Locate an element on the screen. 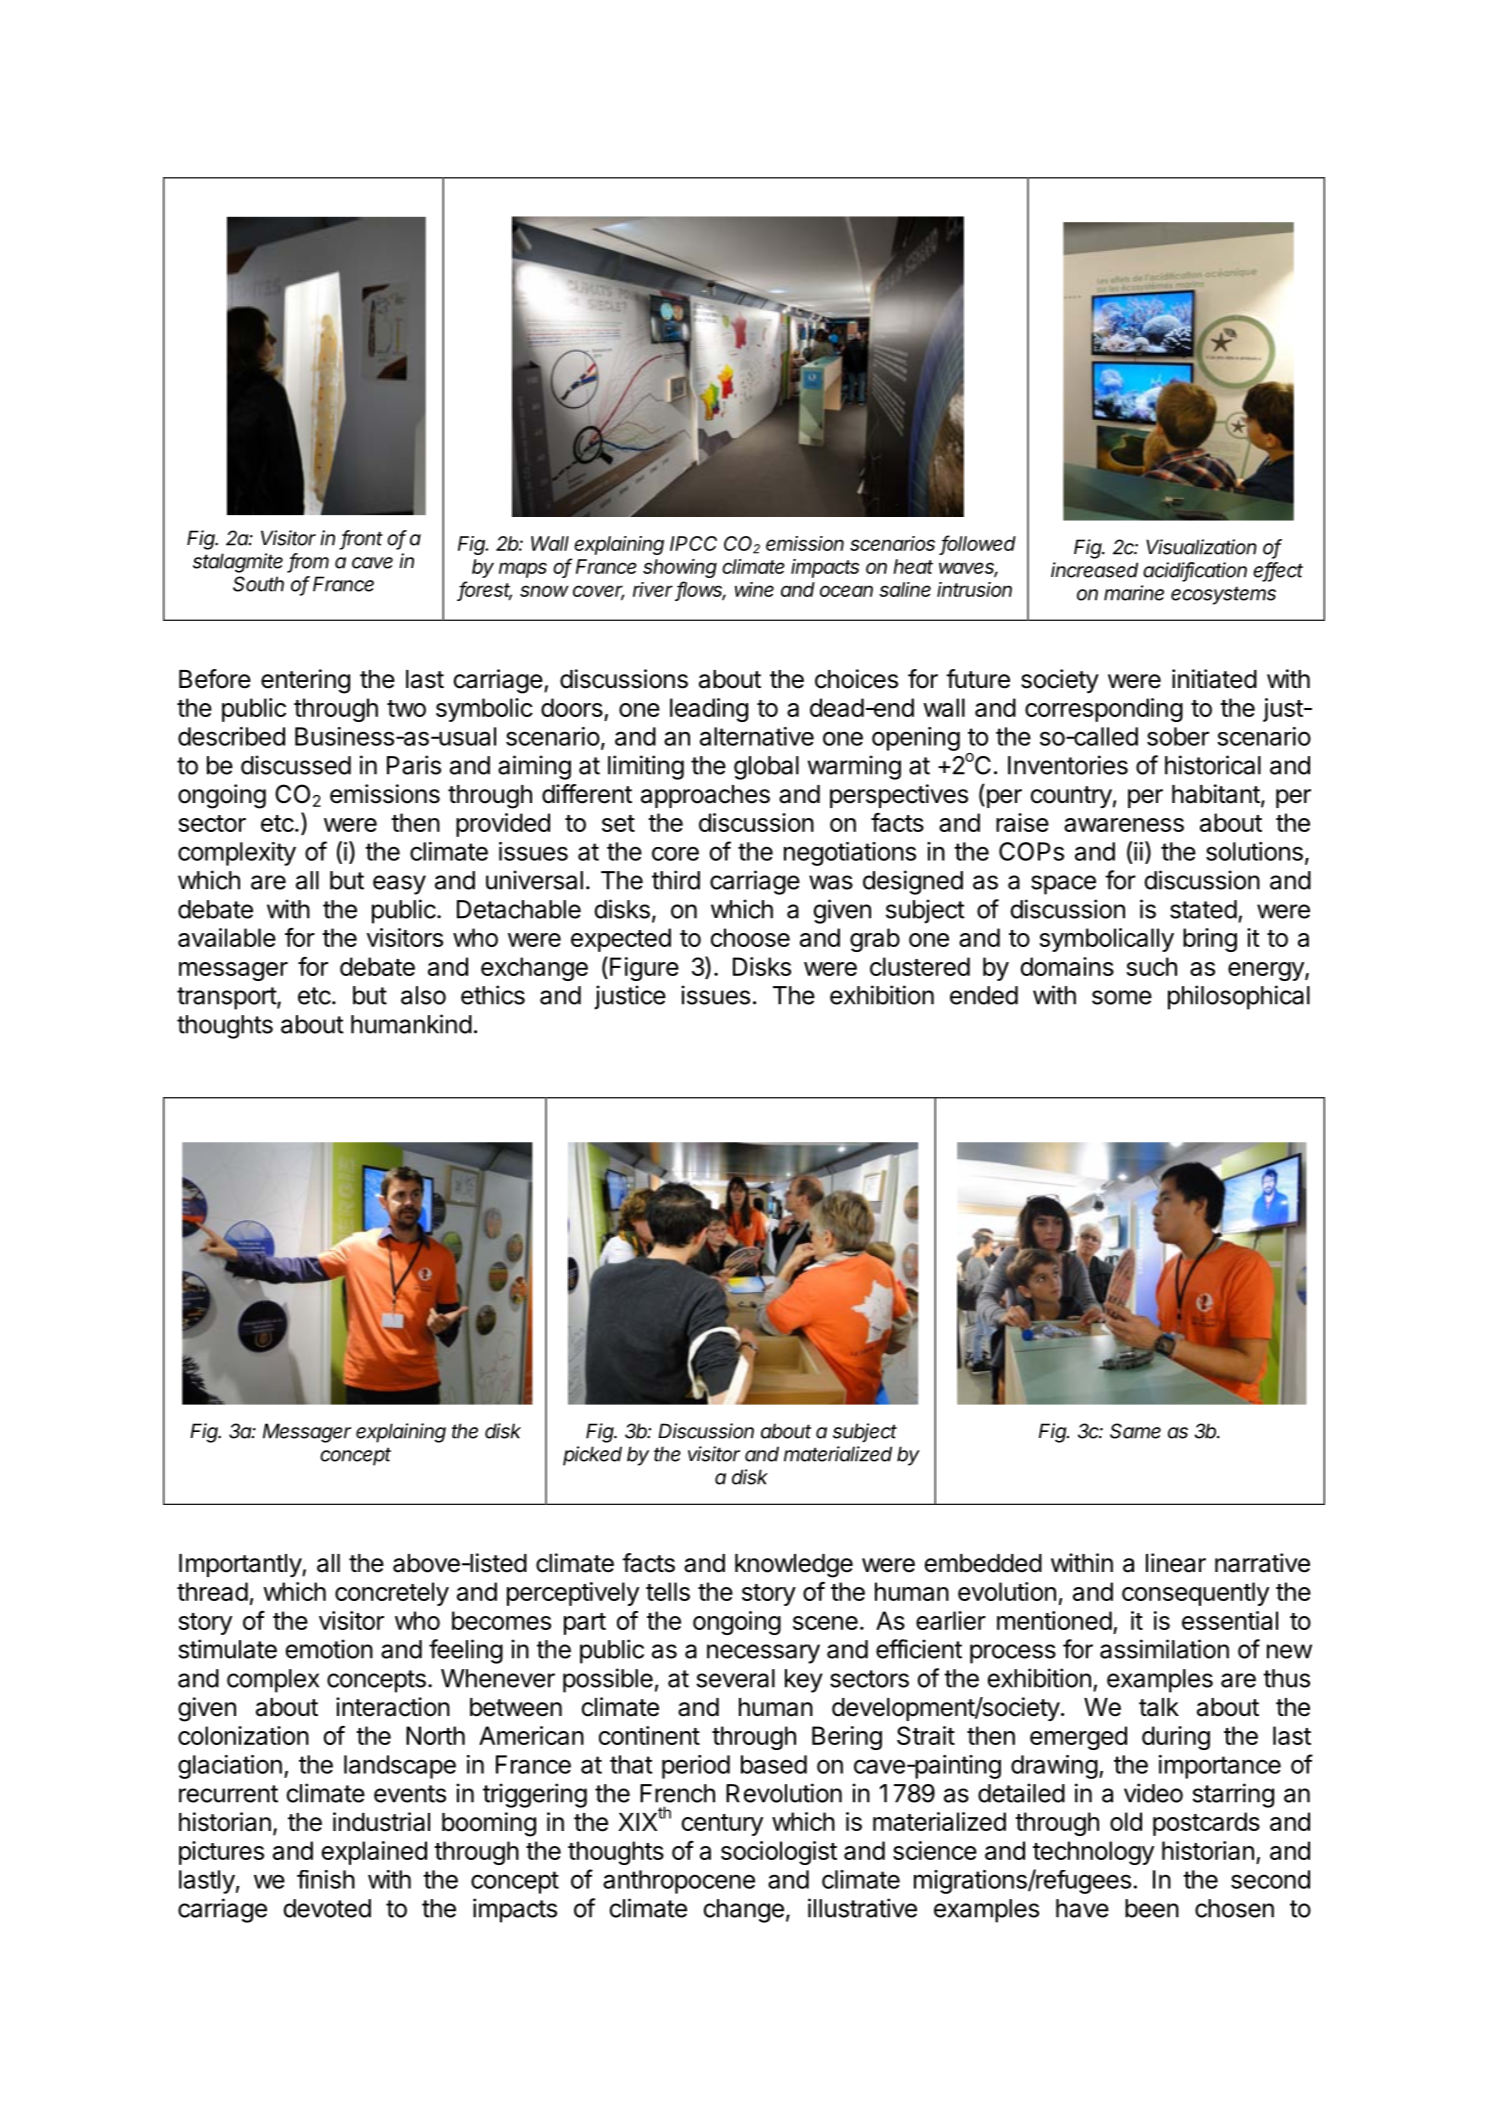 Image resolution: width=1488 pixels, height=2106 pixels. marine is located at coordinates (1134, 593).
